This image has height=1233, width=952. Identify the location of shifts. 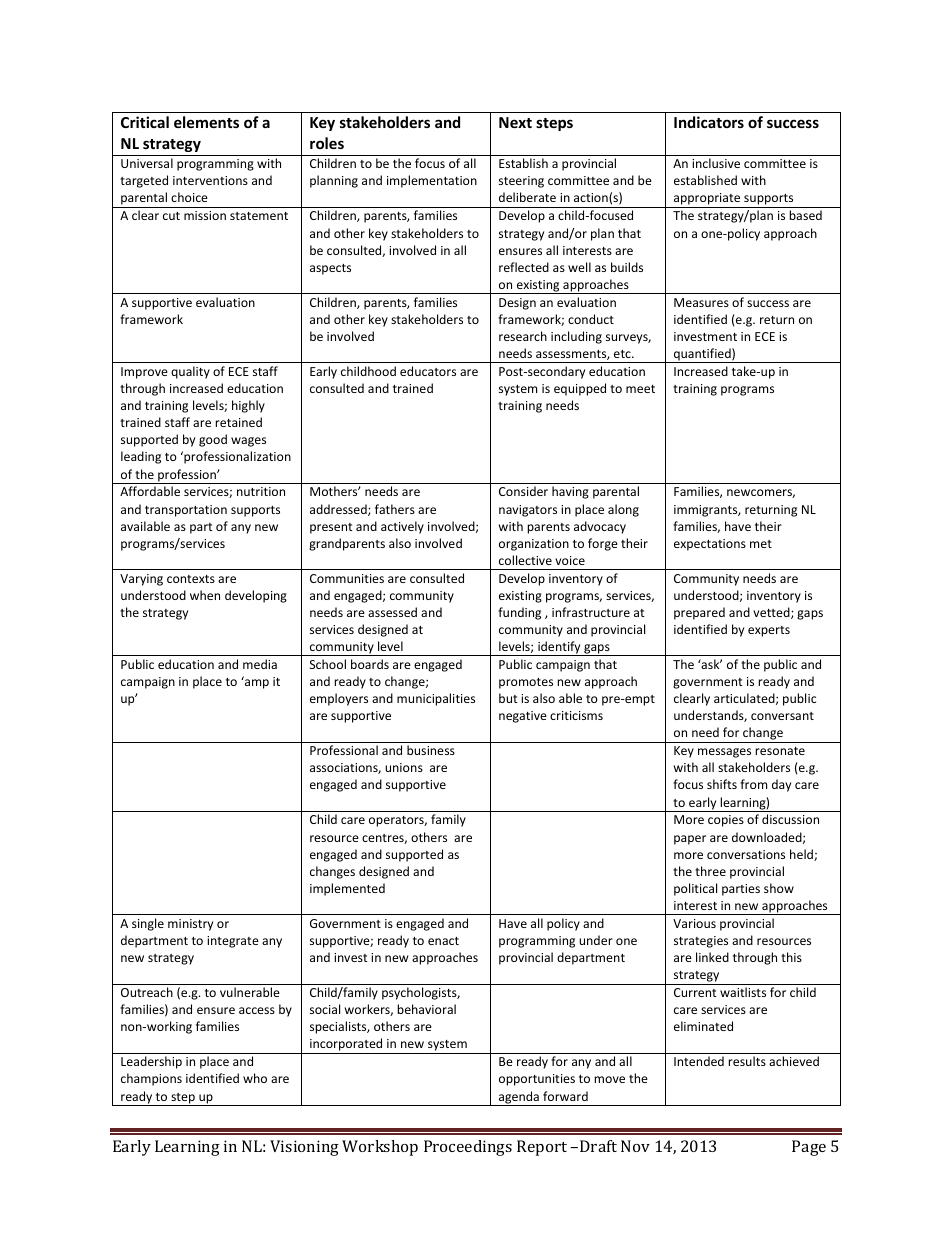
(722, 784).
